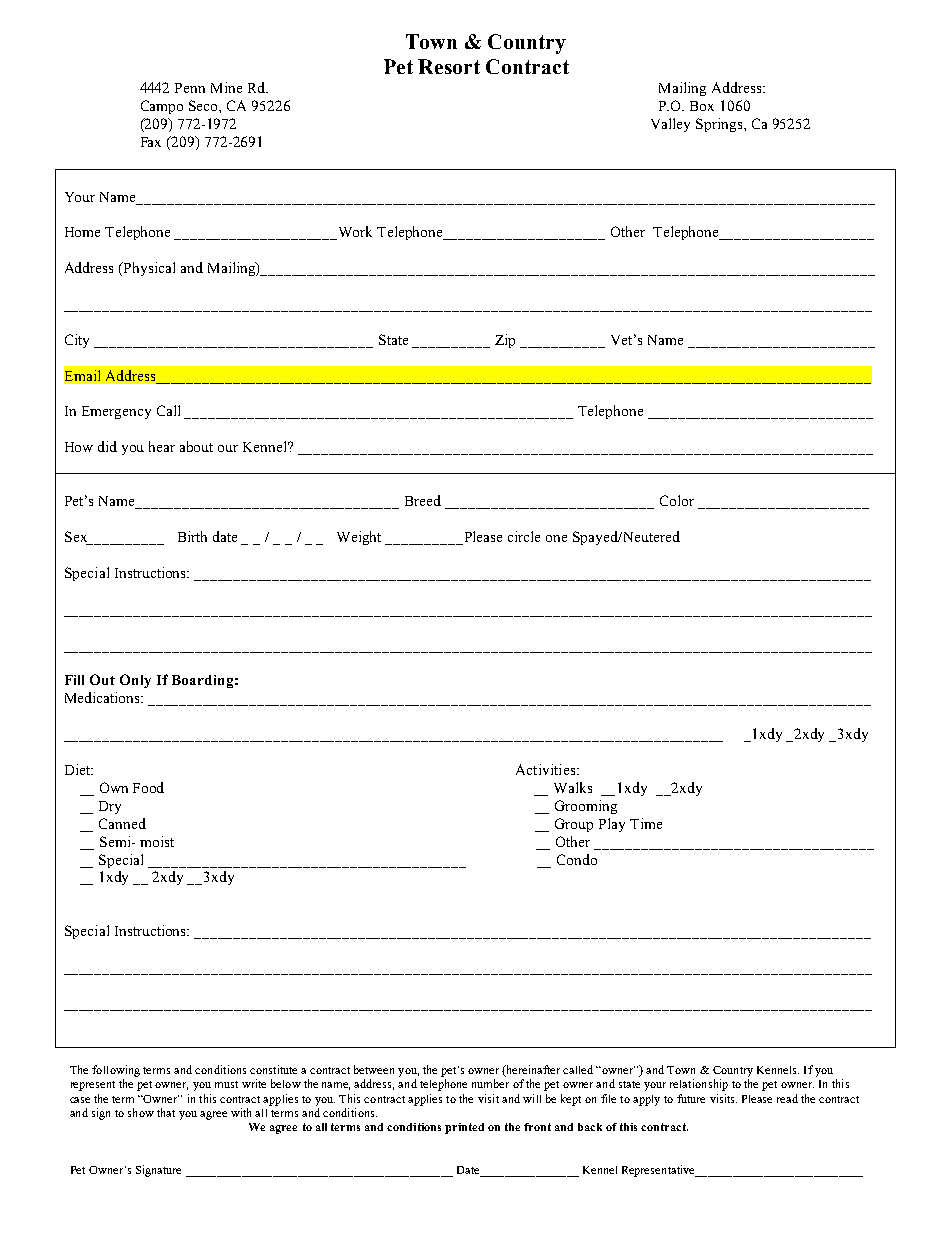 Image resolution: width=952 pixels, height=1233 pixels. Describe the element at coordinates (677, 500) in the document. I see `Color` at that location.
